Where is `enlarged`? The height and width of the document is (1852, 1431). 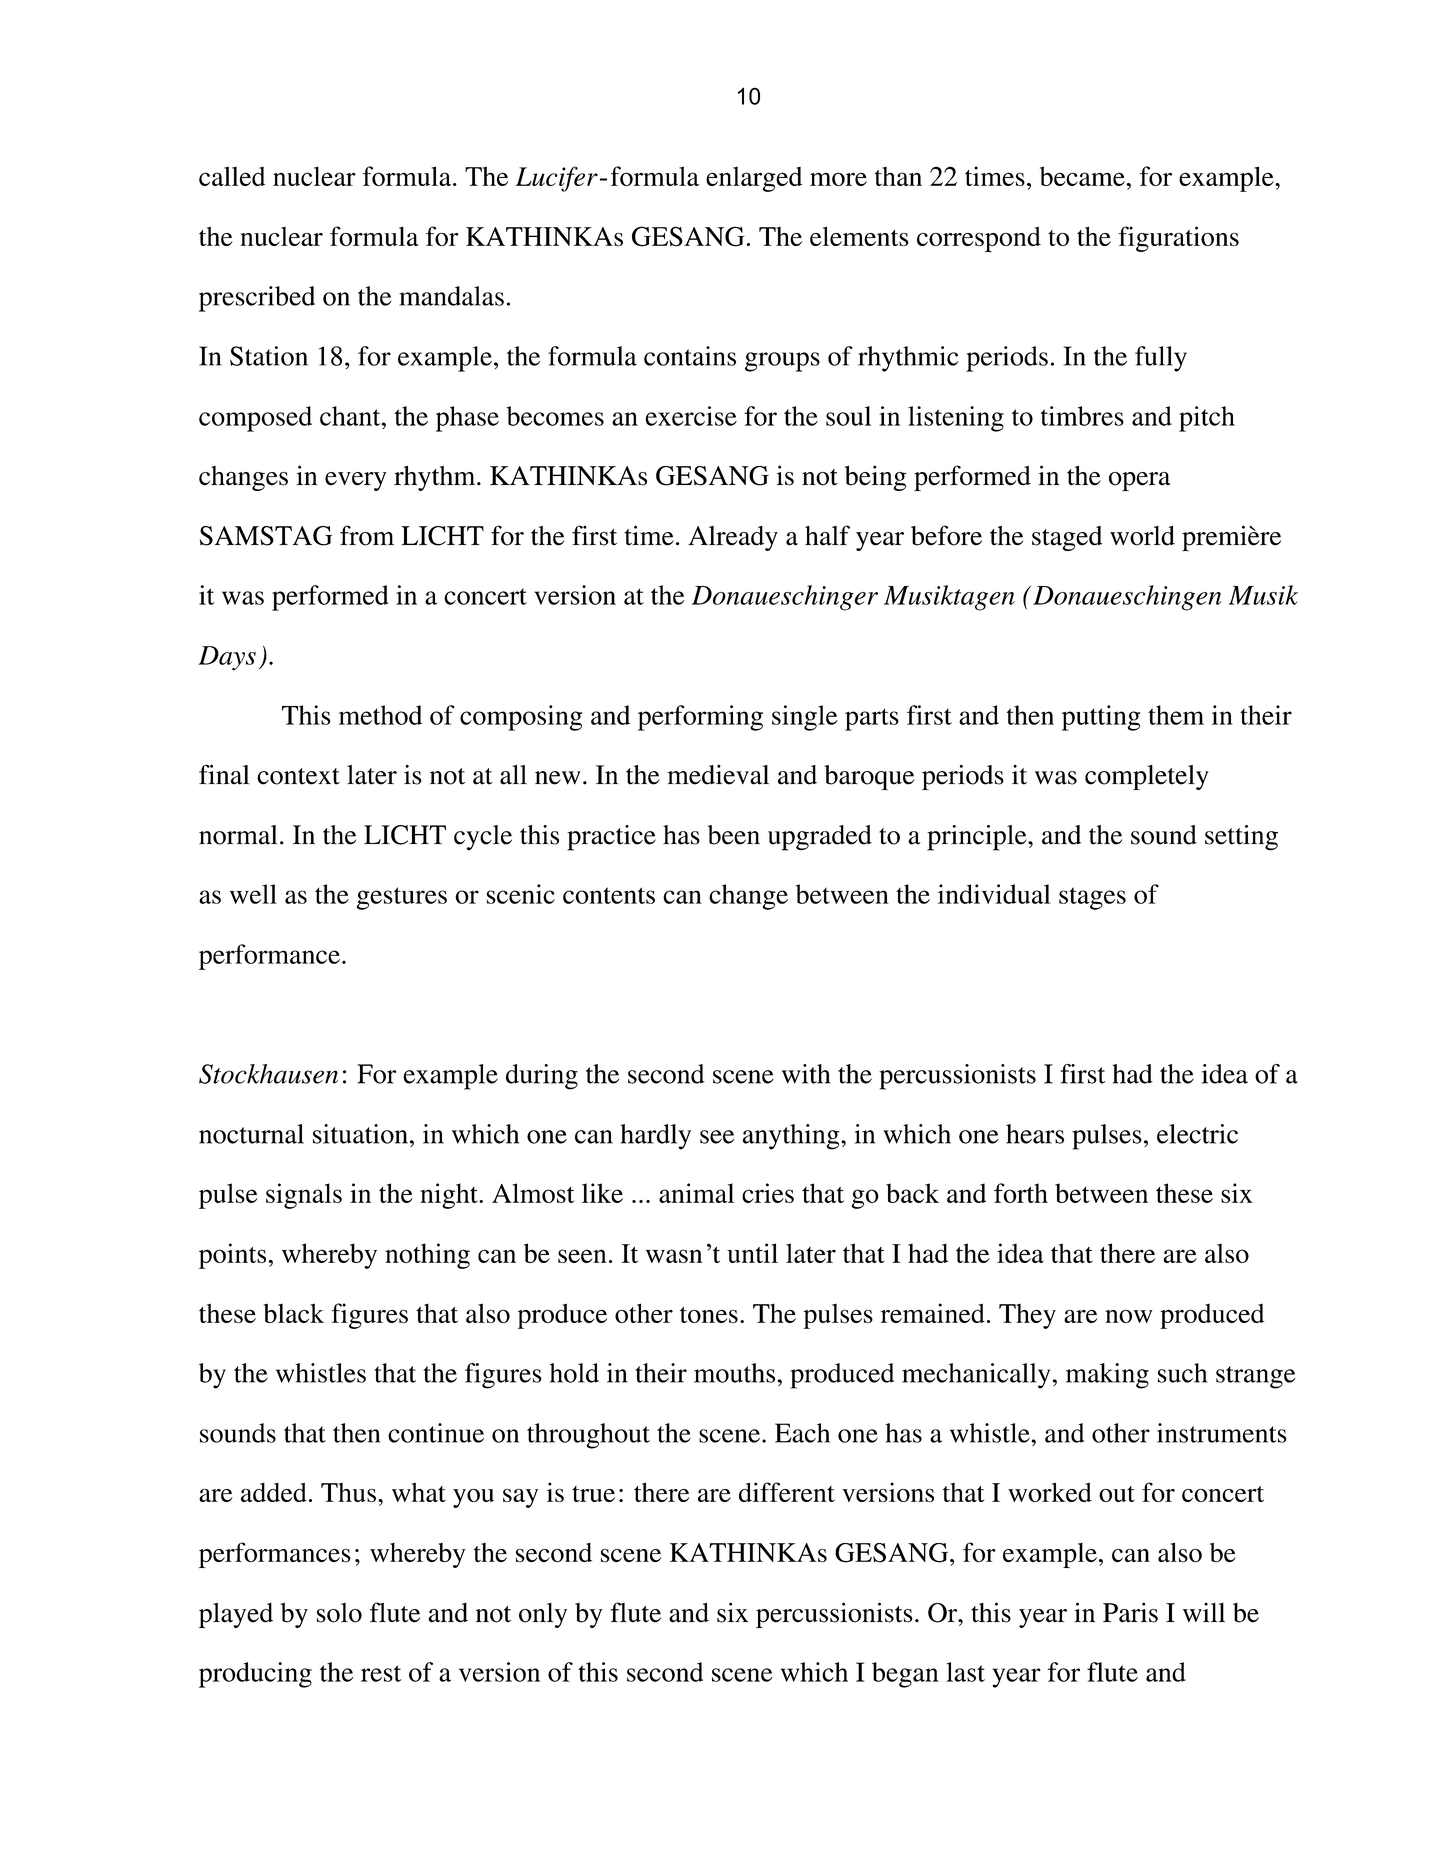 enlarged is located at coordinates (754, 179).
